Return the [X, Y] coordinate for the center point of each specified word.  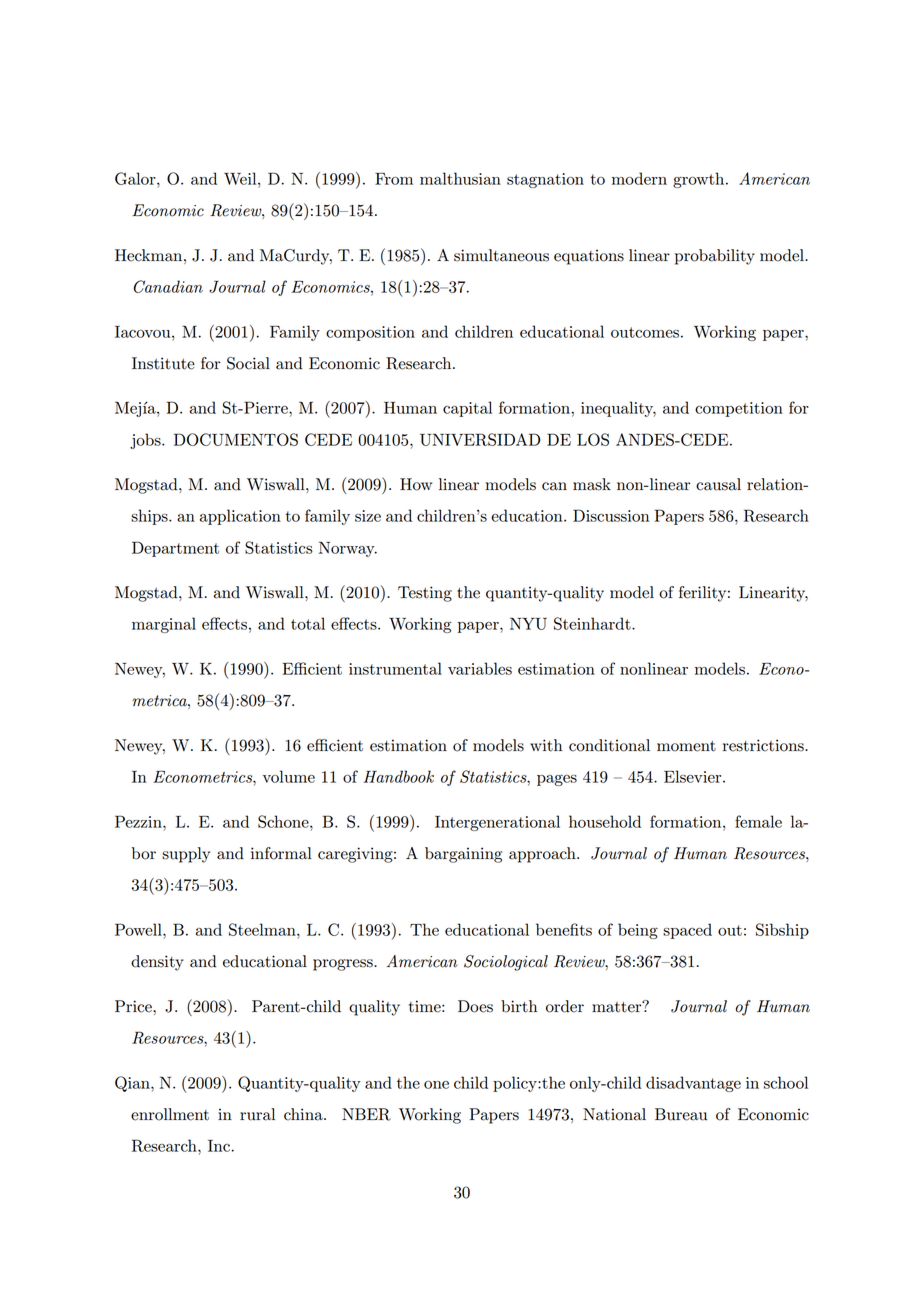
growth [700, 180]
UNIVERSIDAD [480, 439]
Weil [241, 178]
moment [686, 746]
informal [281, 853]
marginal [164, 625]
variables [480, 668]
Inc [219, 1146]
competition [739, 409]
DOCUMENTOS [236, 439]
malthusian [460, 178]
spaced [687, 931]
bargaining [463, 855]
